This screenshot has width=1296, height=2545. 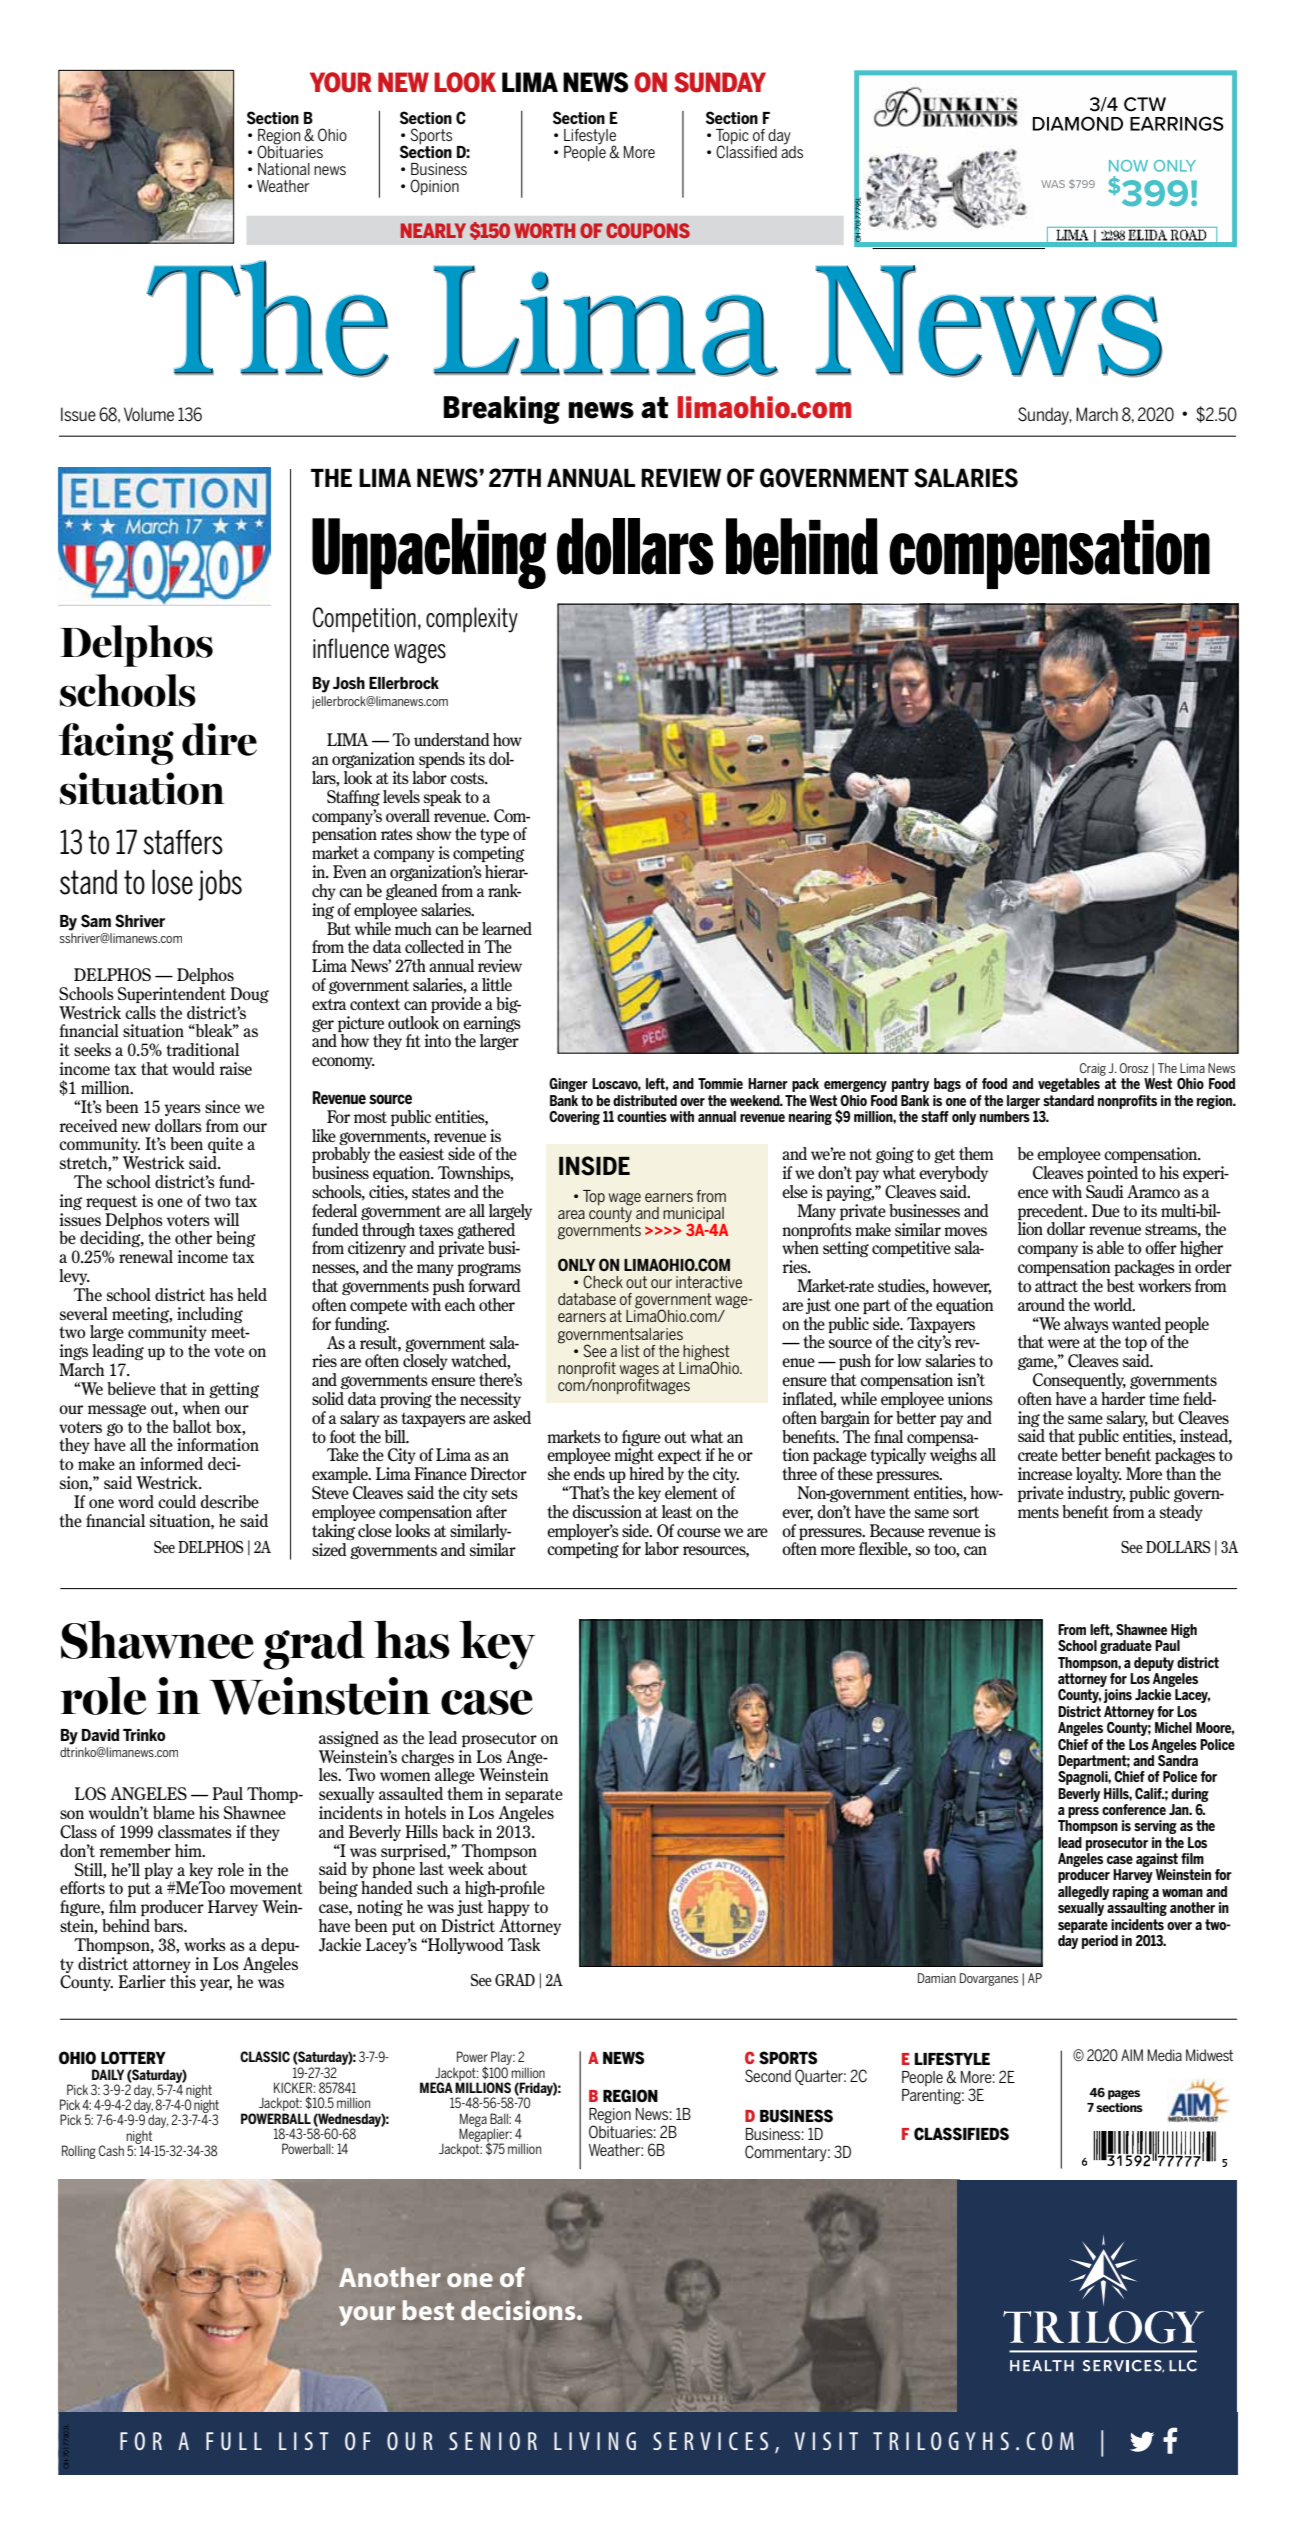 What do you see at coordinates (507, 928) in the screenshot?
I see `learned` at bounding box center [507, 928].
